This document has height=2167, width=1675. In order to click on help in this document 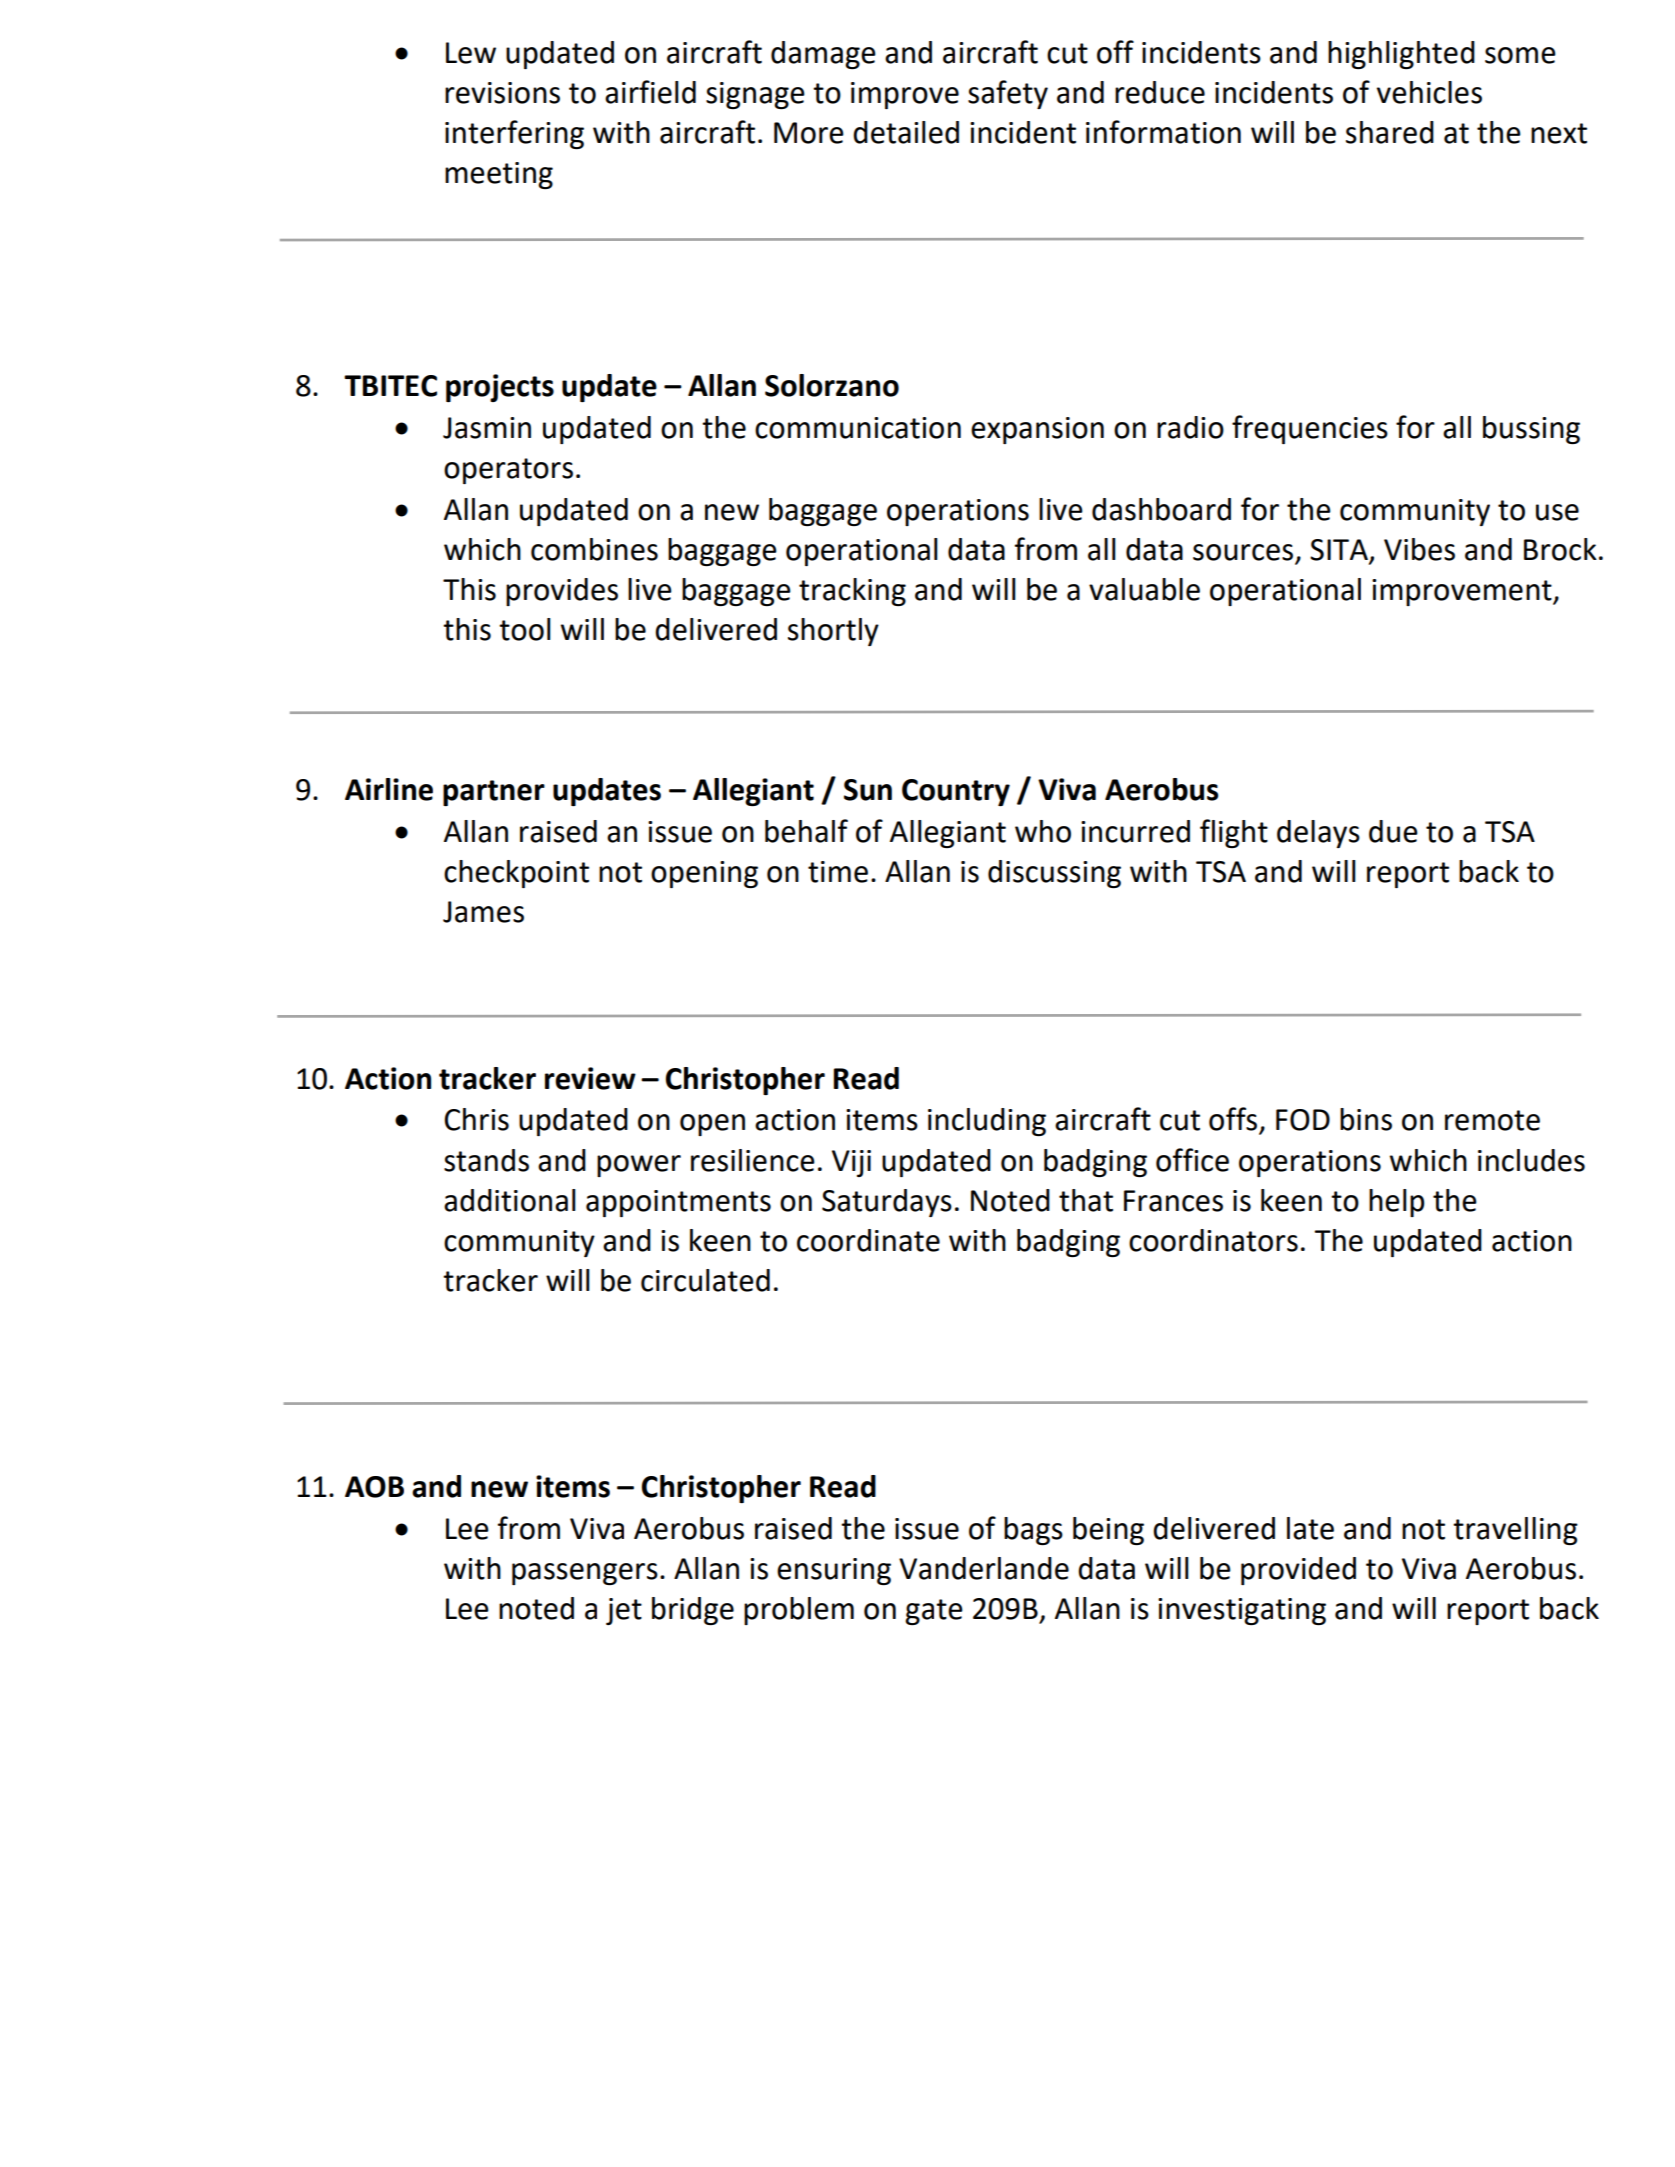, I will do `click(1396, 1203)`.
